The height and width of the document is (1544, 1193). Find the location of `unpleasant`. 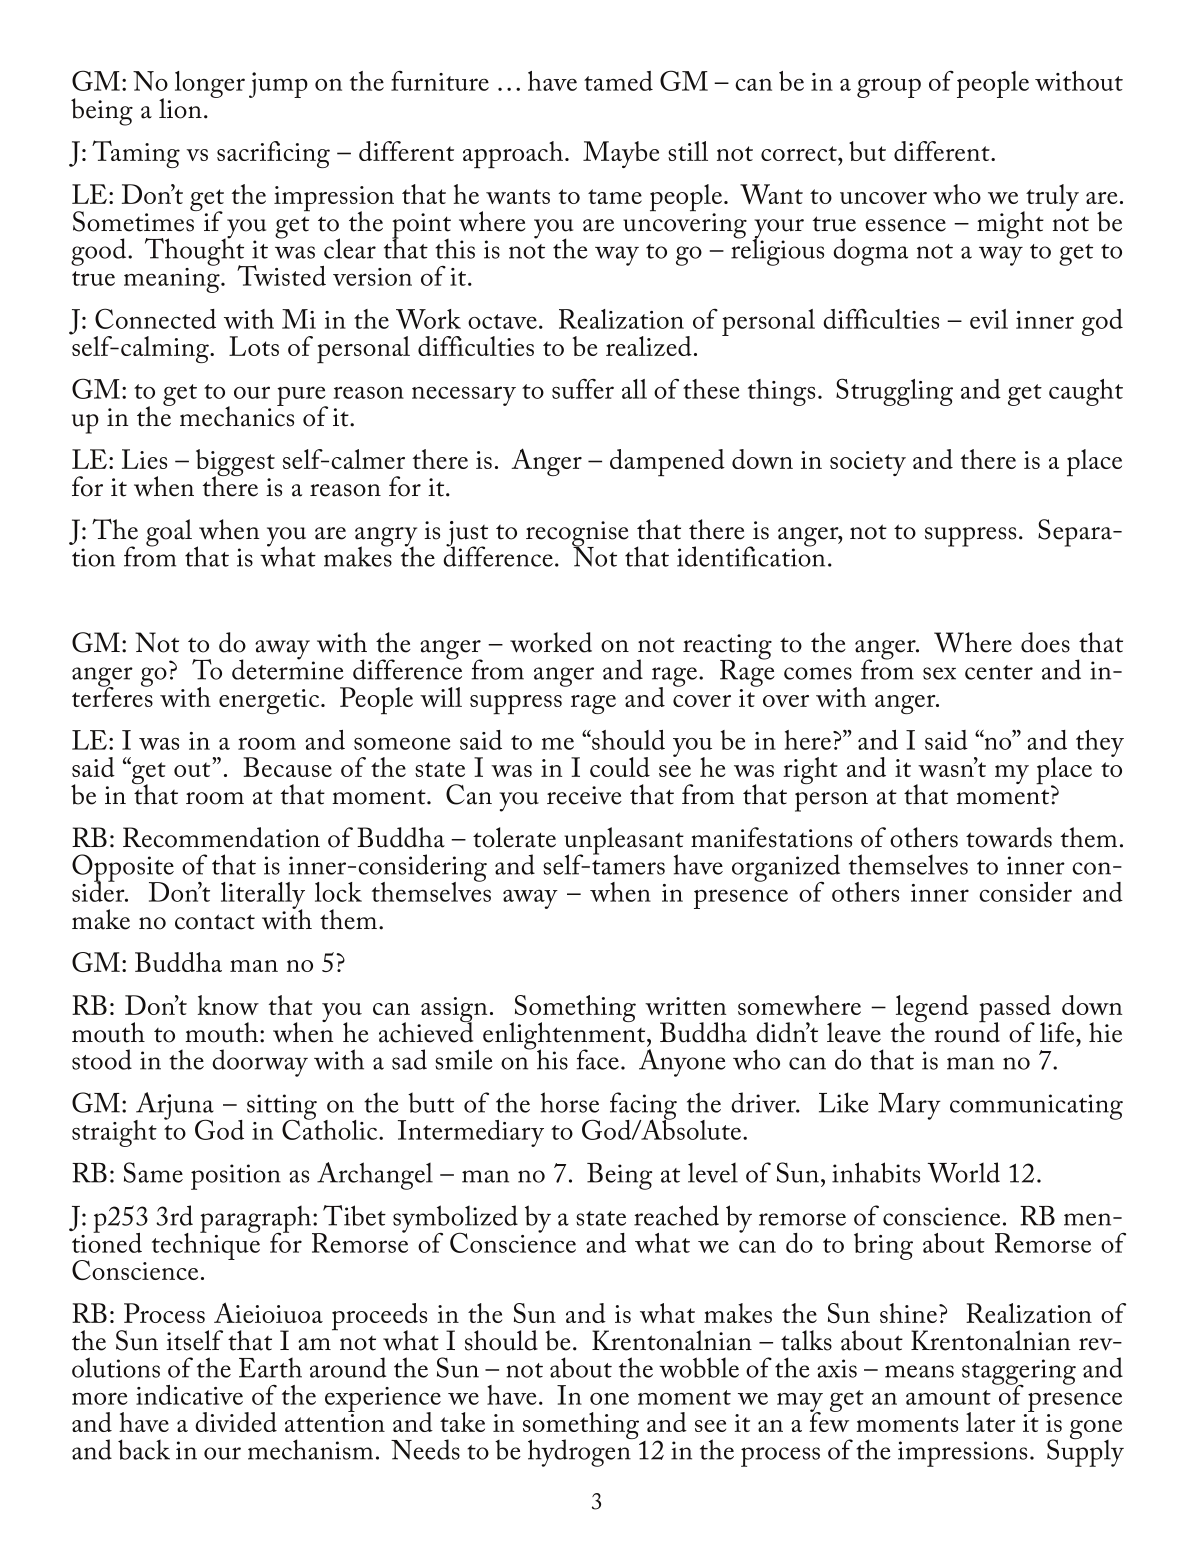

unpleasant is located at coordinates (624, 842).
